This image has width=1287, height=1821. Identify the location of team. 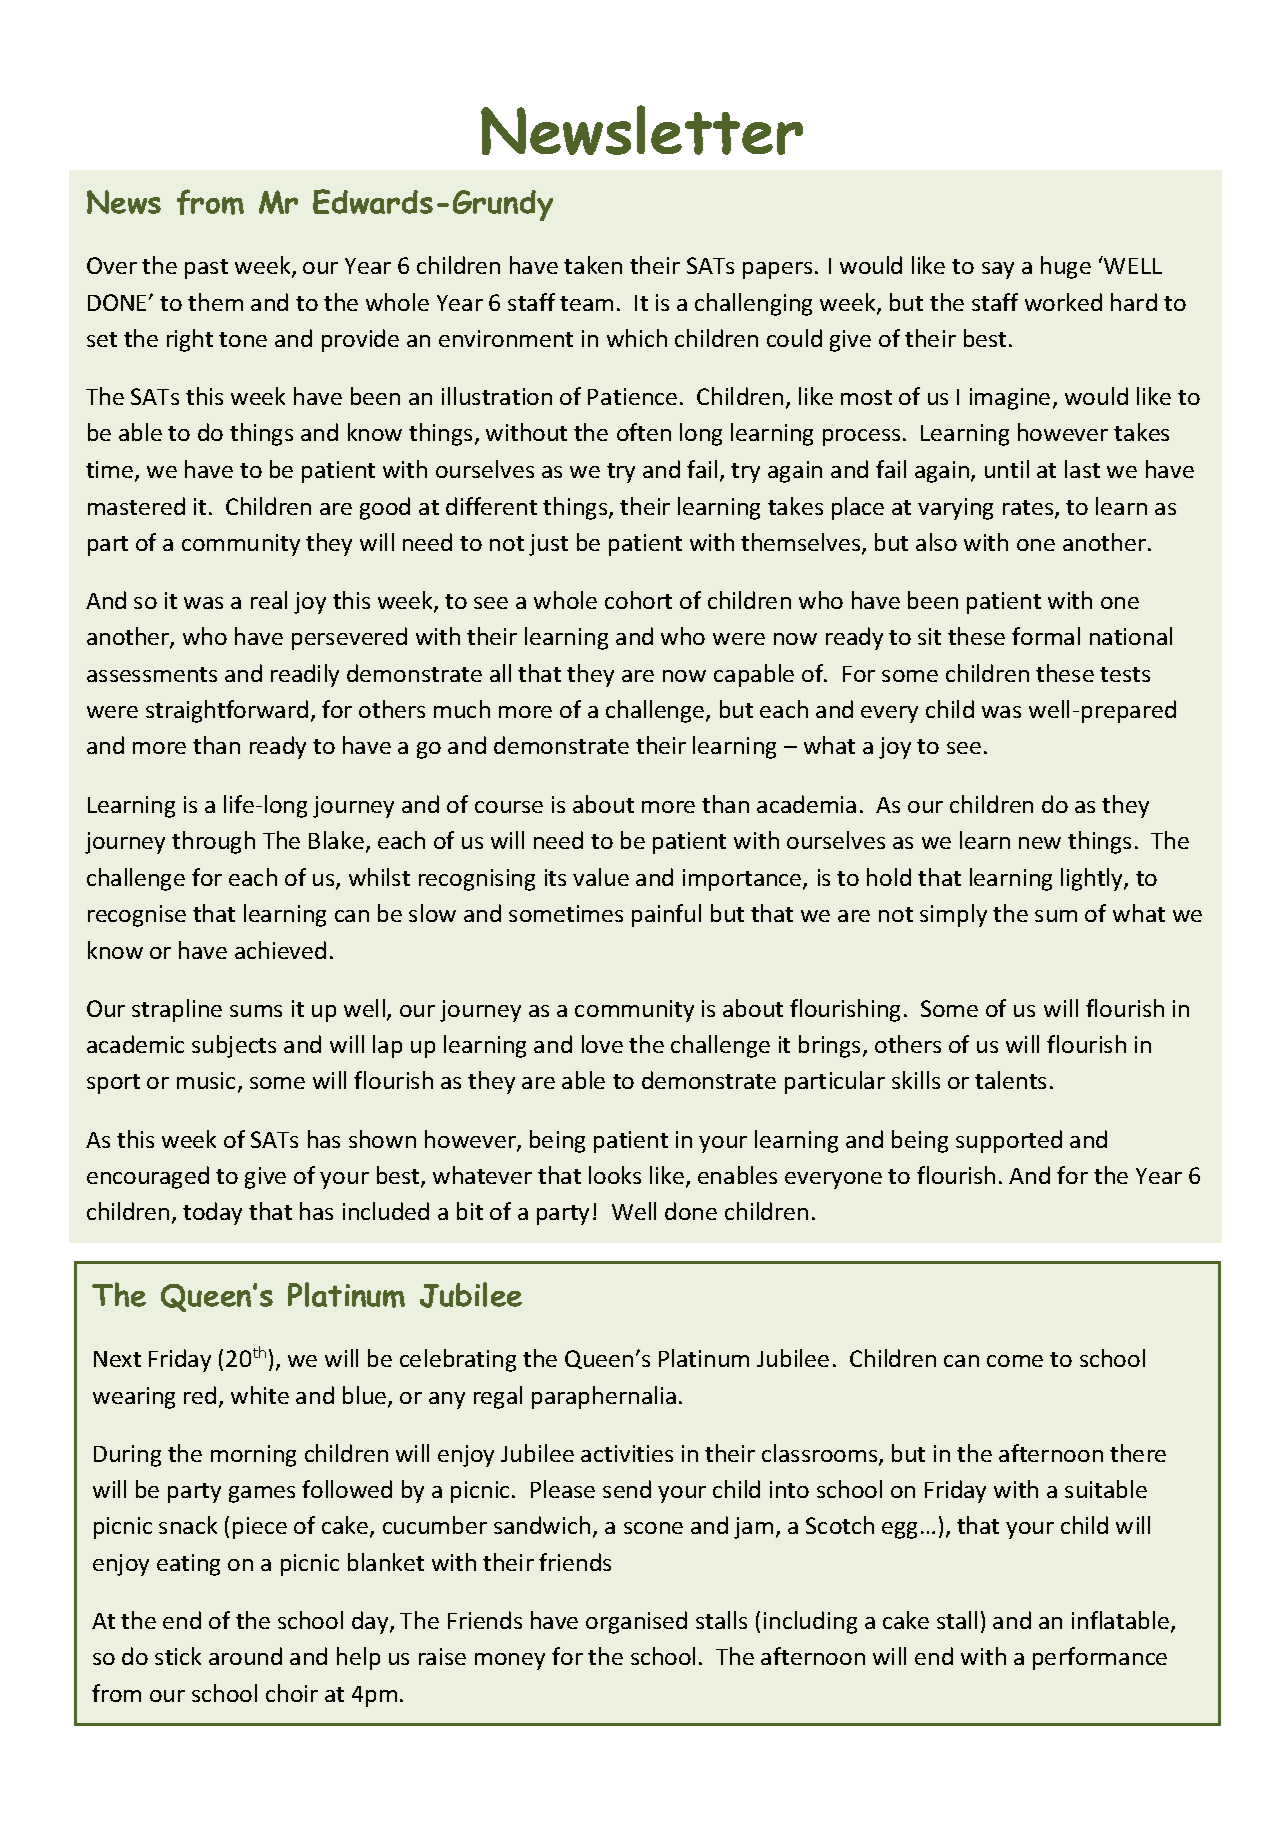
(586, 303).
